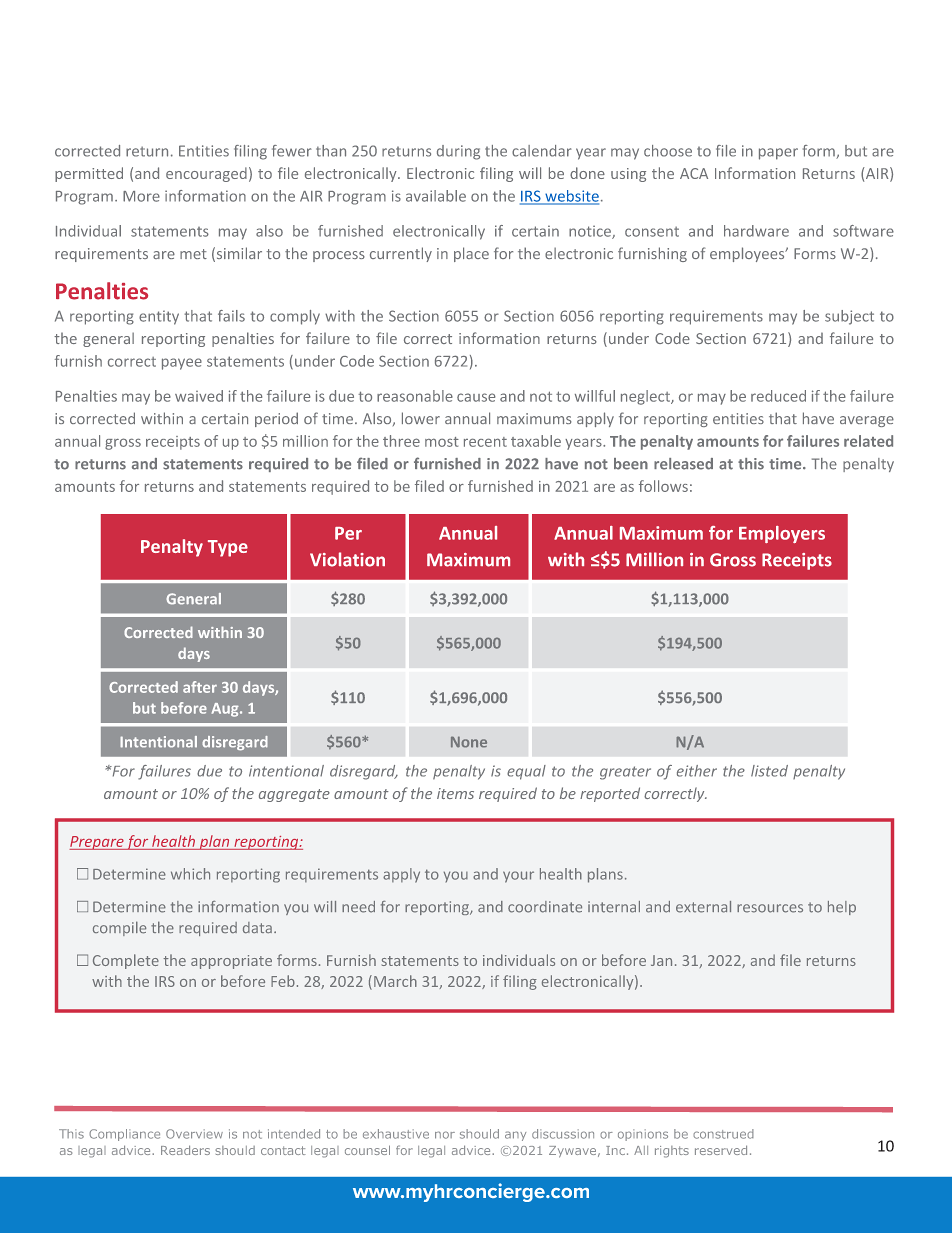 The image size is (952, 1233). Describe the element at coordinates (476, 397) in the document. I see `cause` at that location.
